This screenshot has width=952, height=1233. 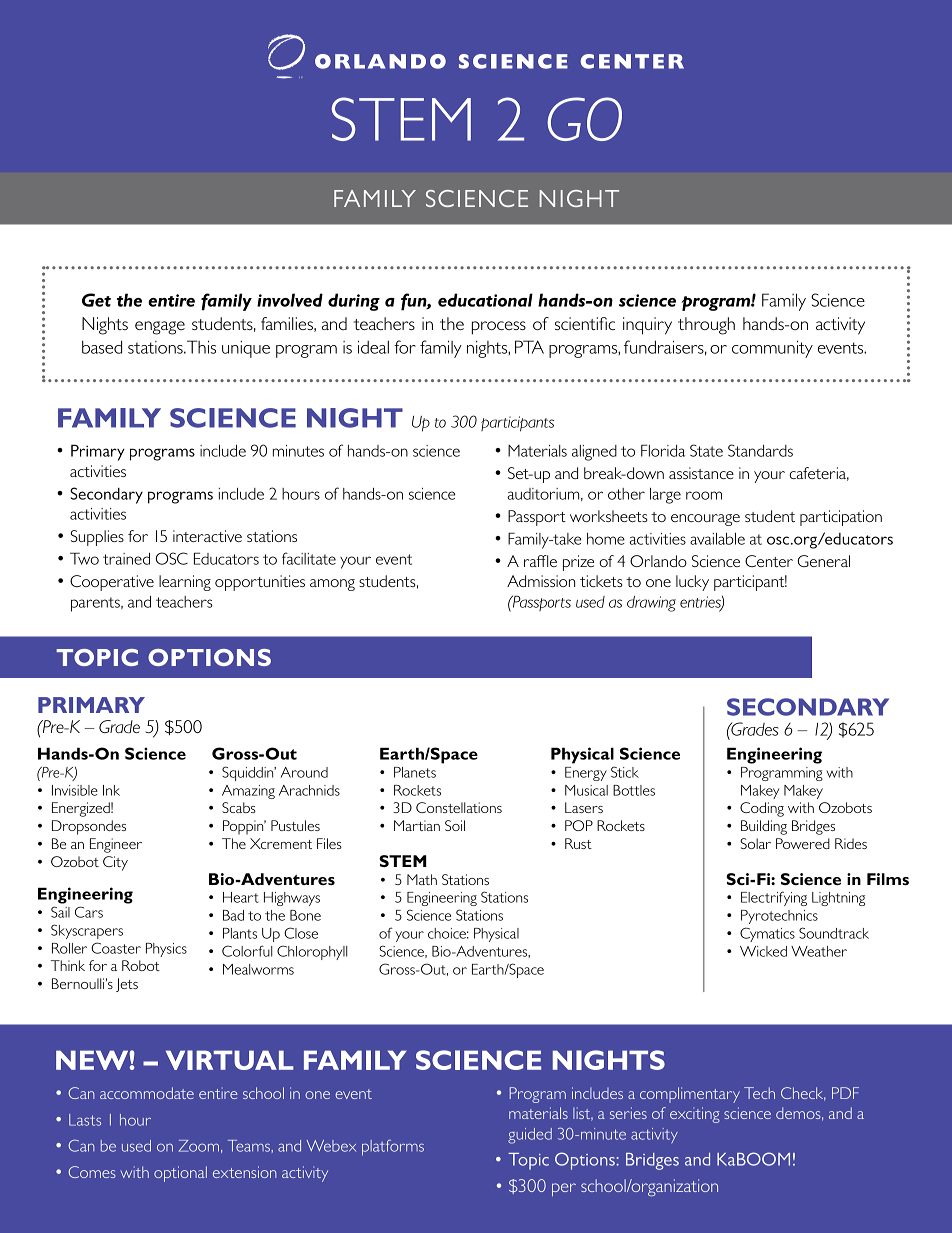 What do you see at coordinates (455, 825) in the screenshot?
I see `Soil` at bounding box center [455, 825].
